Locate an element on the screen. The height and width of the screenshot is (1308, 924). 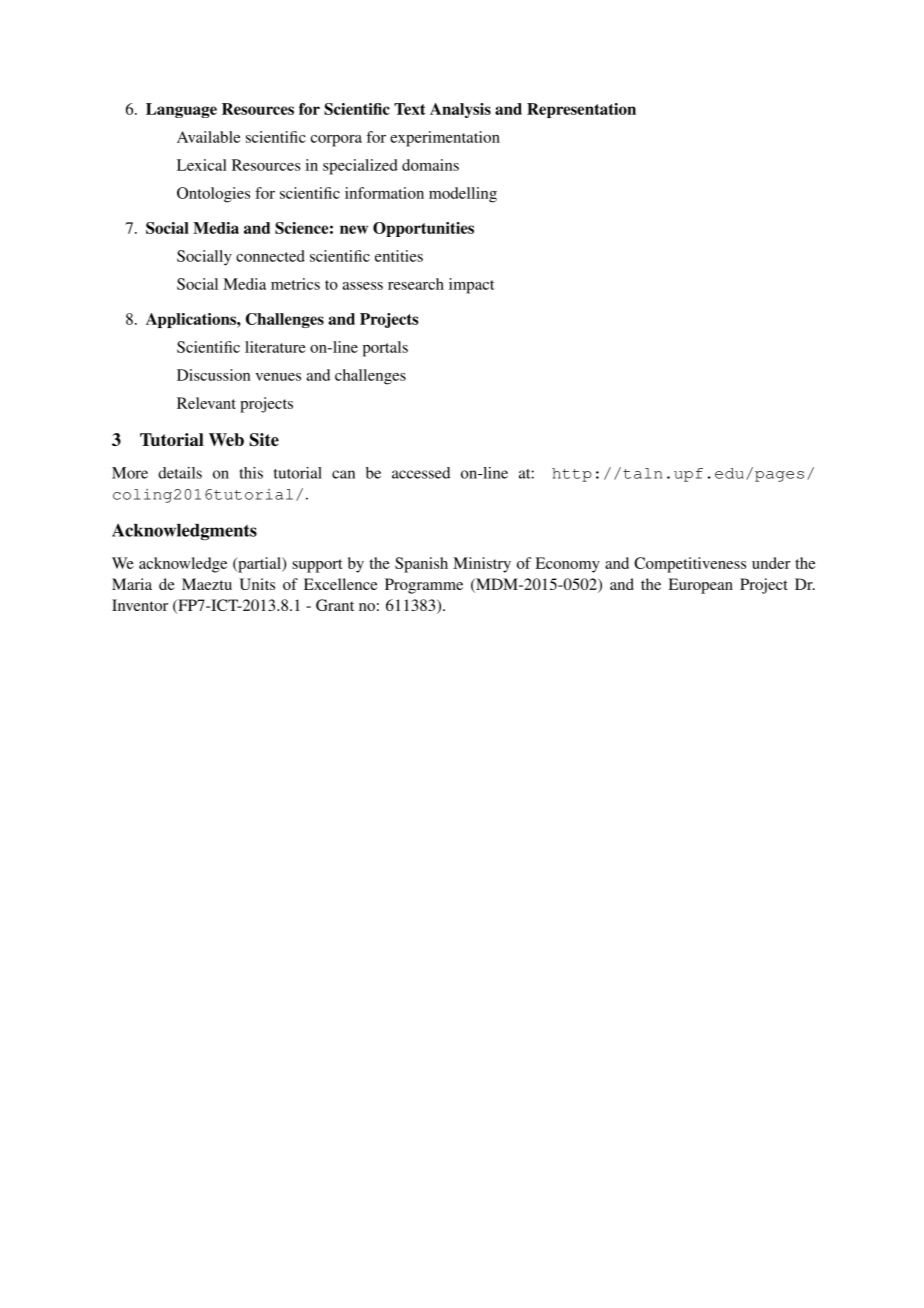
European is located at coordinates (701, 586).
